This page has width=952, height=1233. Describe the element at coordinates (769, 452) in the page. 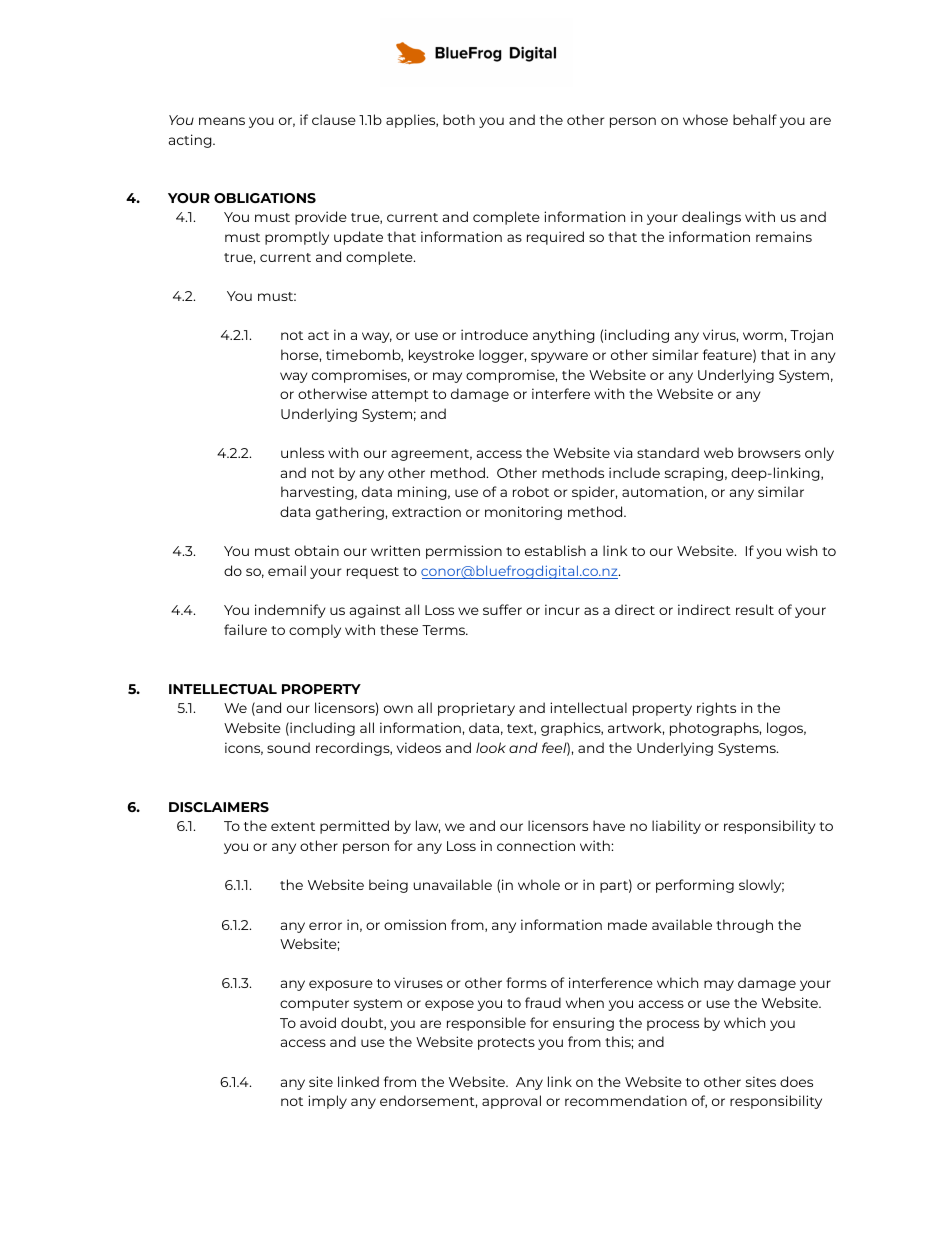

I see `browsers` at that location.
